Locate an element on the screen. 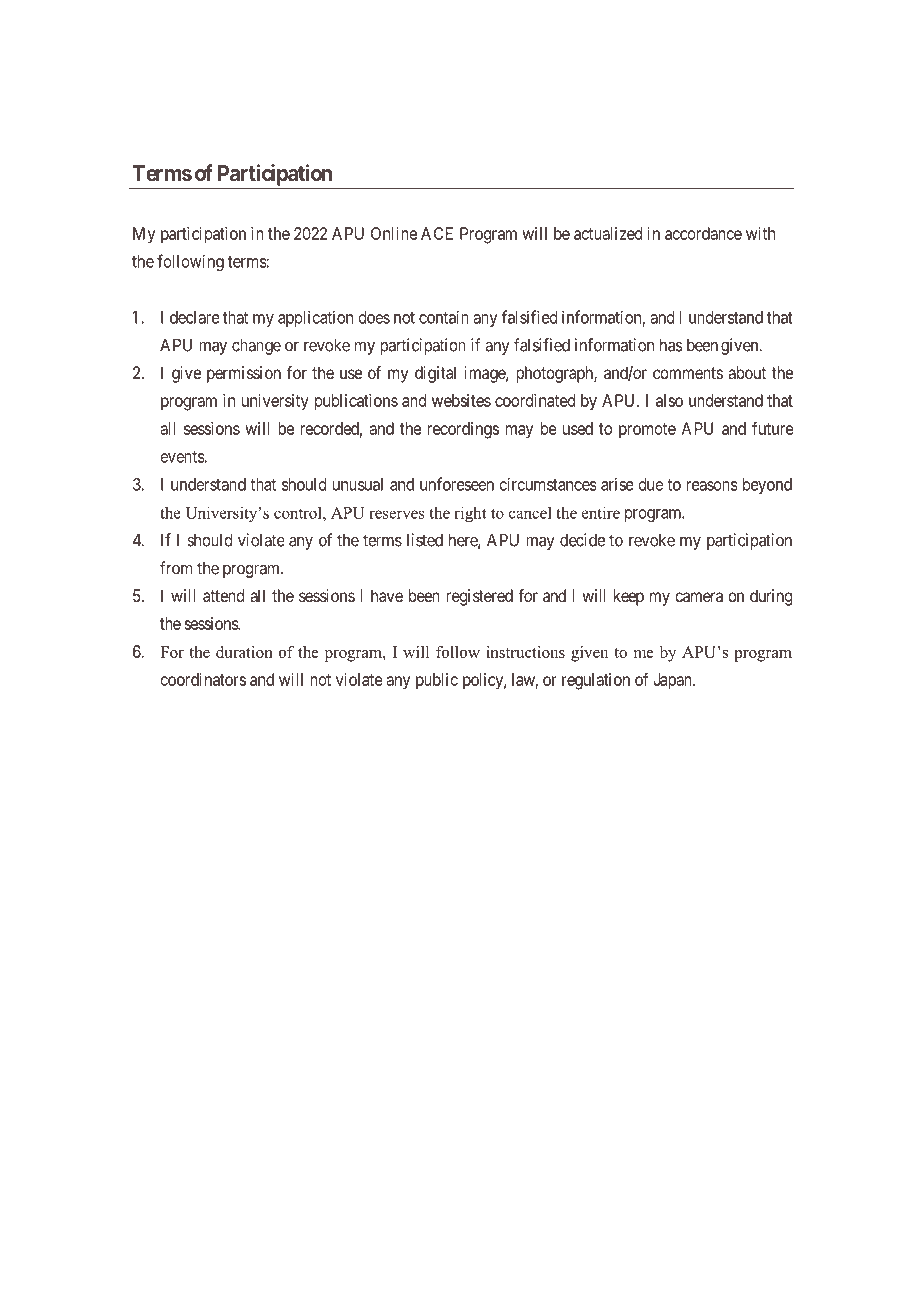 The image size is (924, 1307). duration is located at coordinates (244, 652).
